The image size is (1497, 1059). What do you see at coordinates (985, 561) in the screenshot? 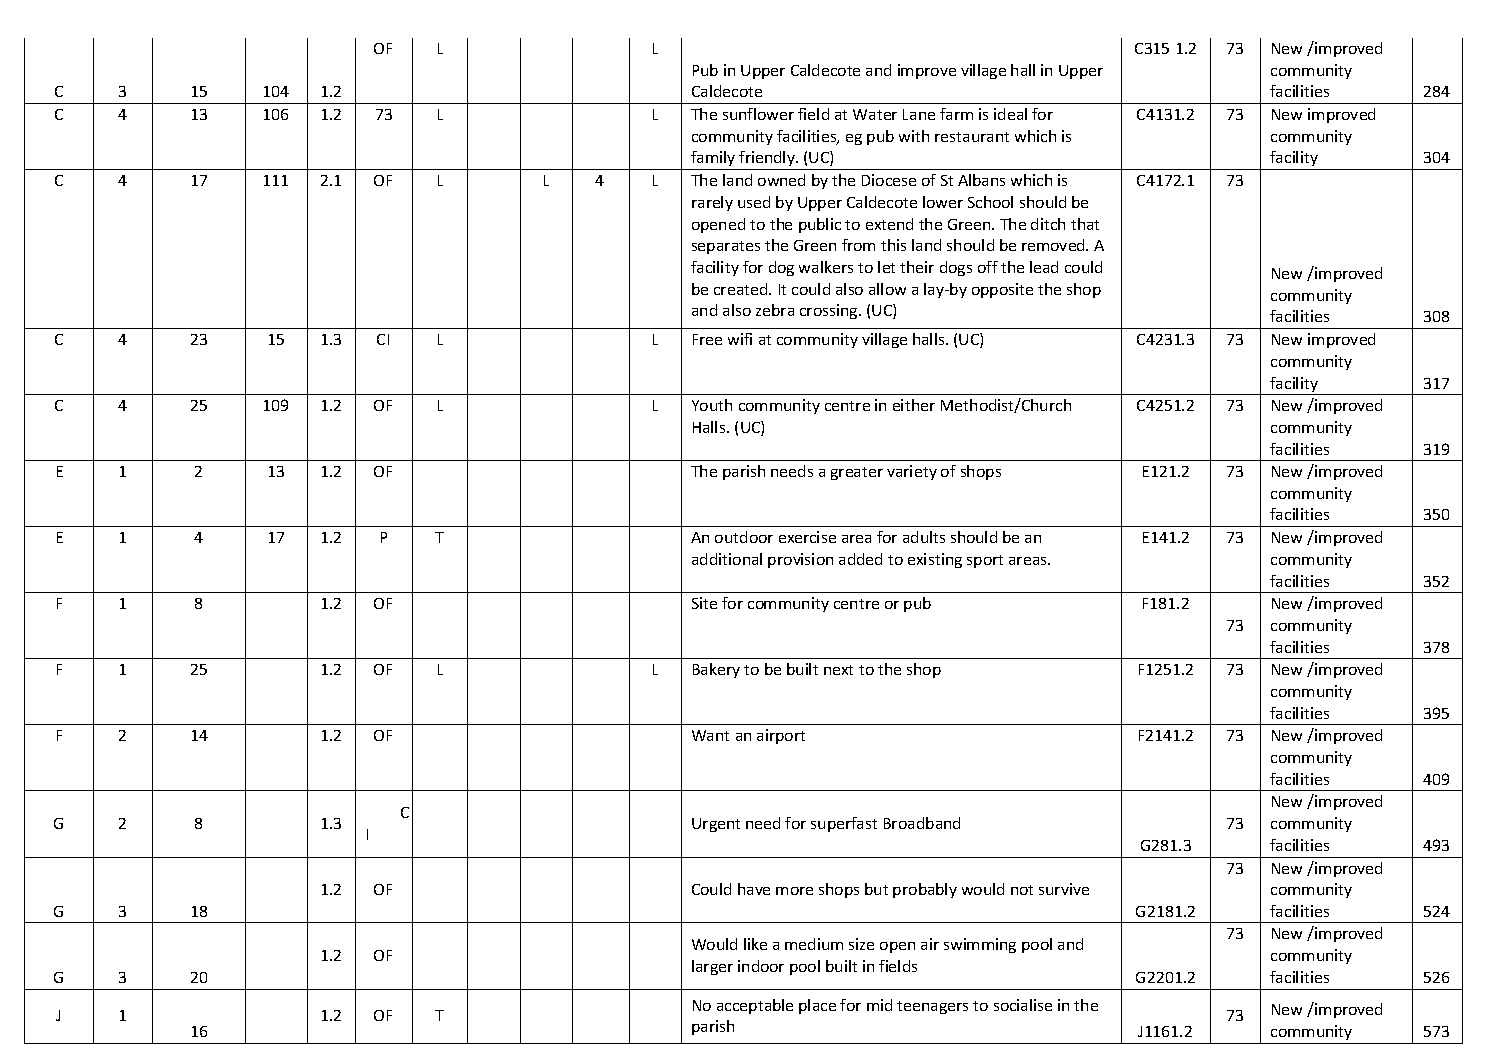
I see `sport` at bounding box center [985, 561].
